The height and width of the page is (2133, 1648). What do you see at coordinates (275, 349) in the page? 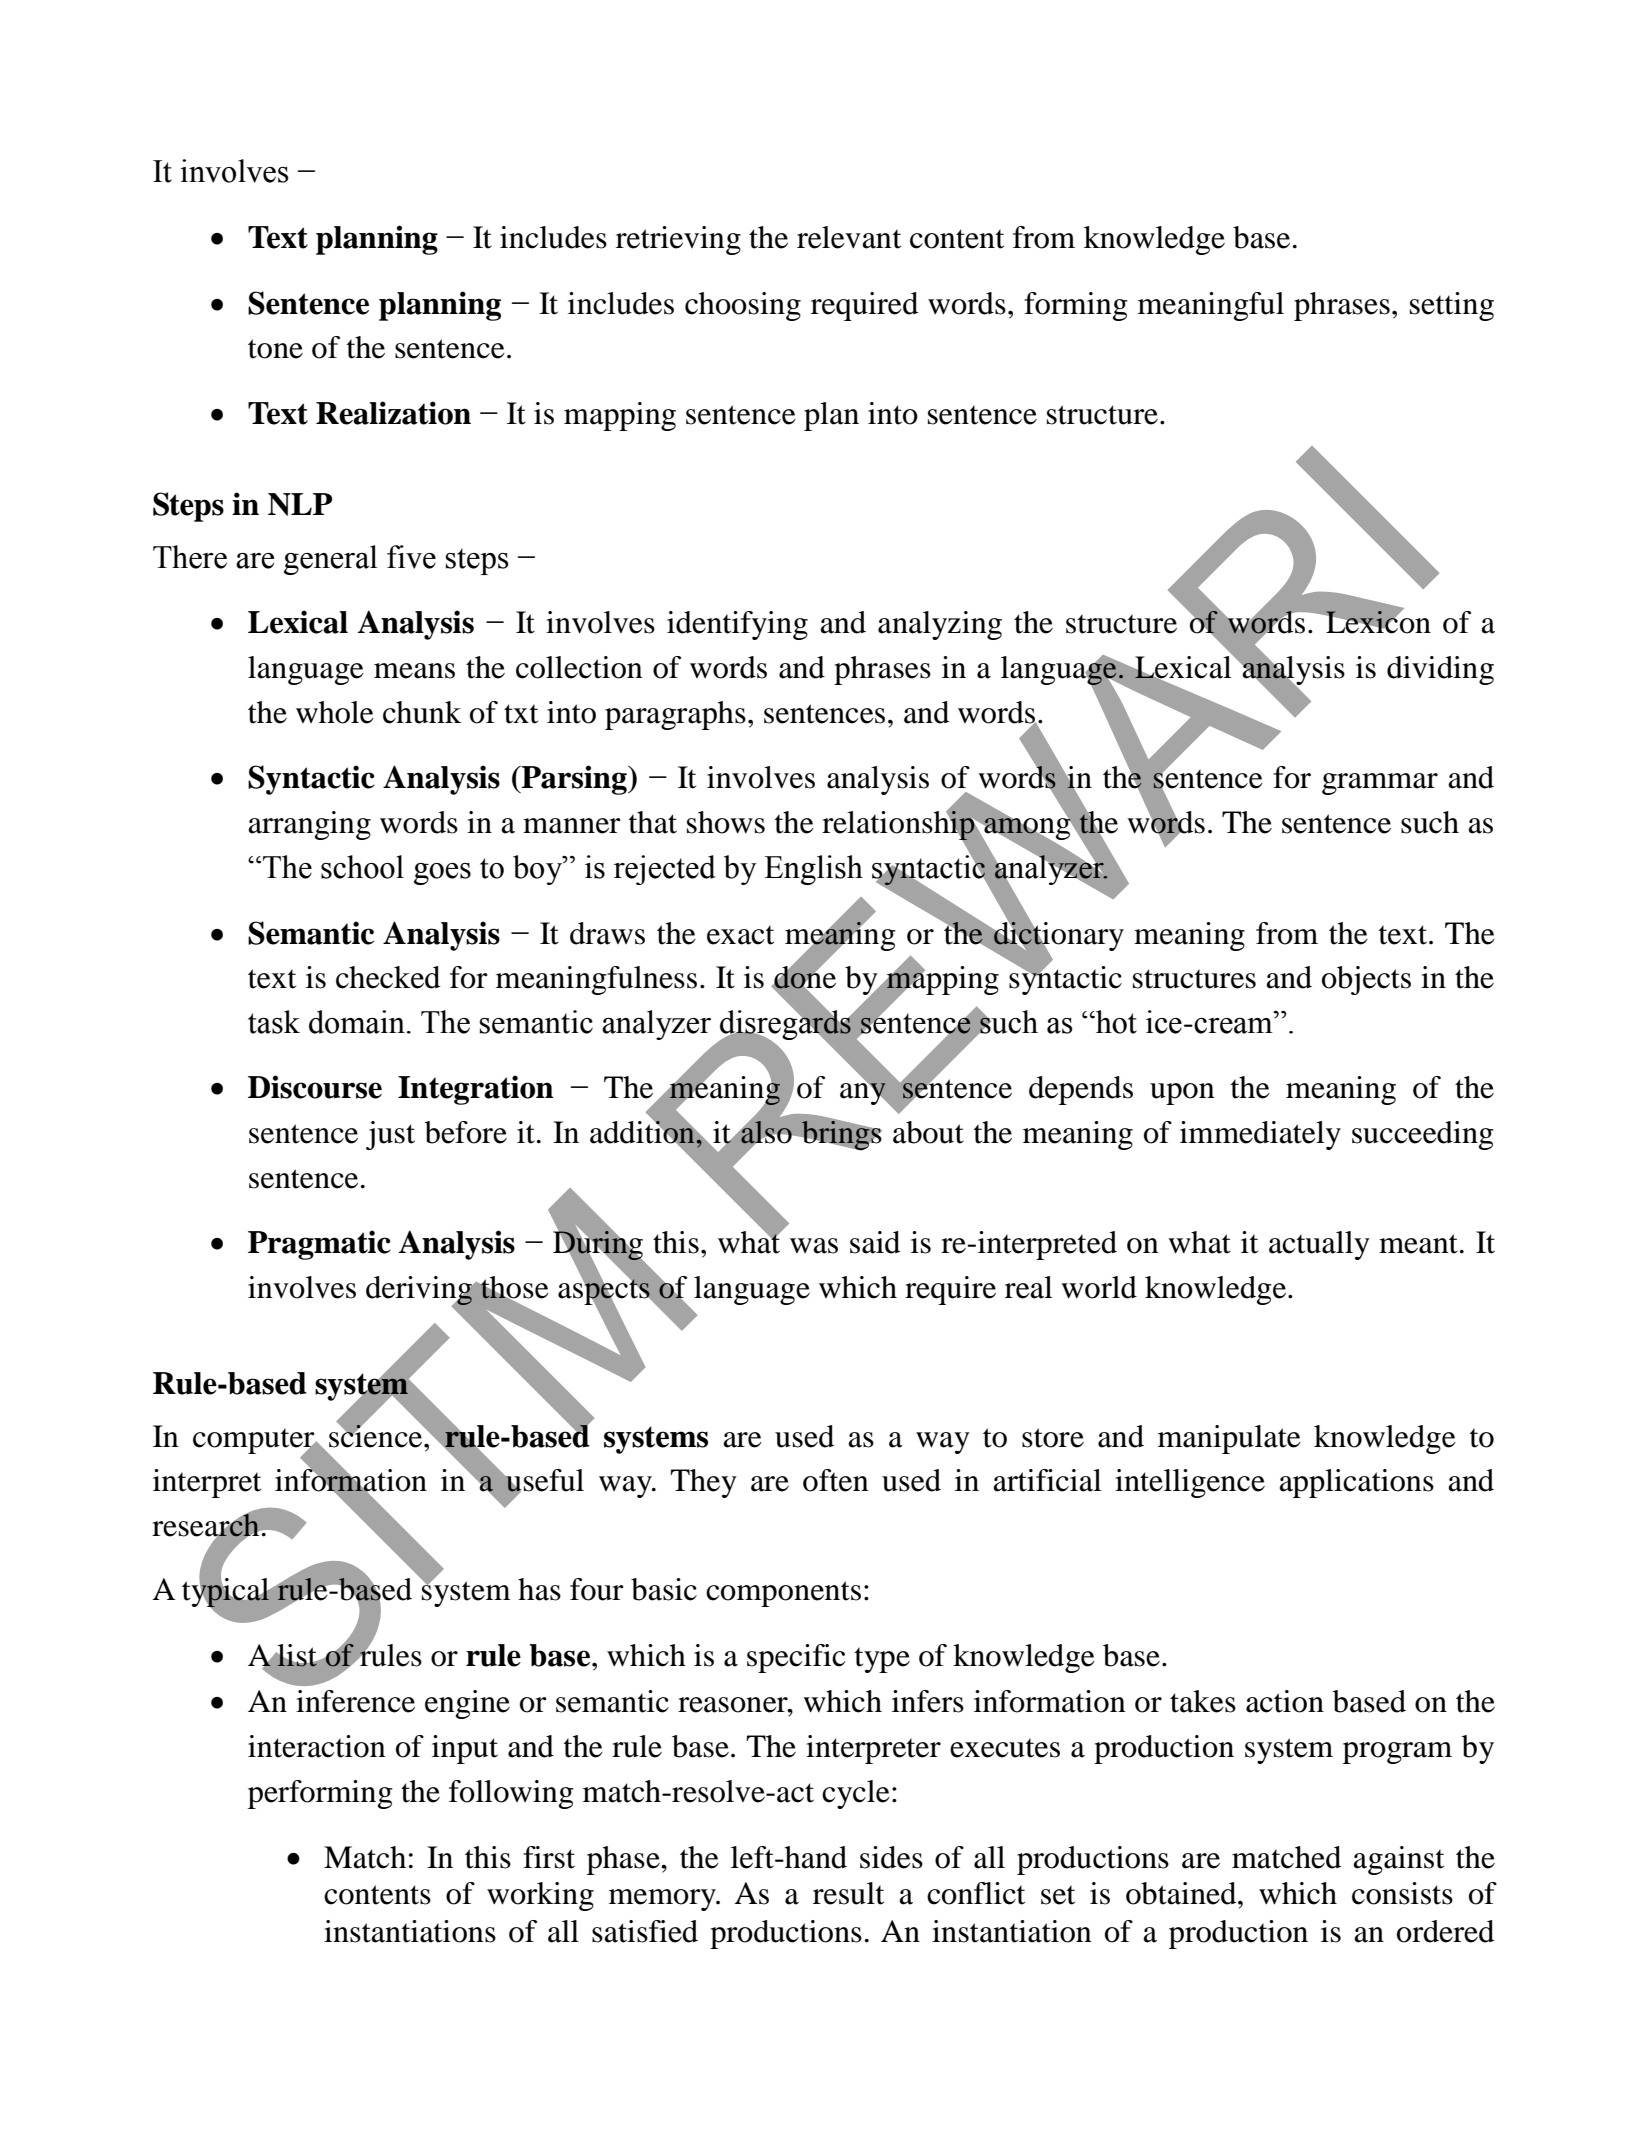
I see `tone` at bounding box center [275, 349].
